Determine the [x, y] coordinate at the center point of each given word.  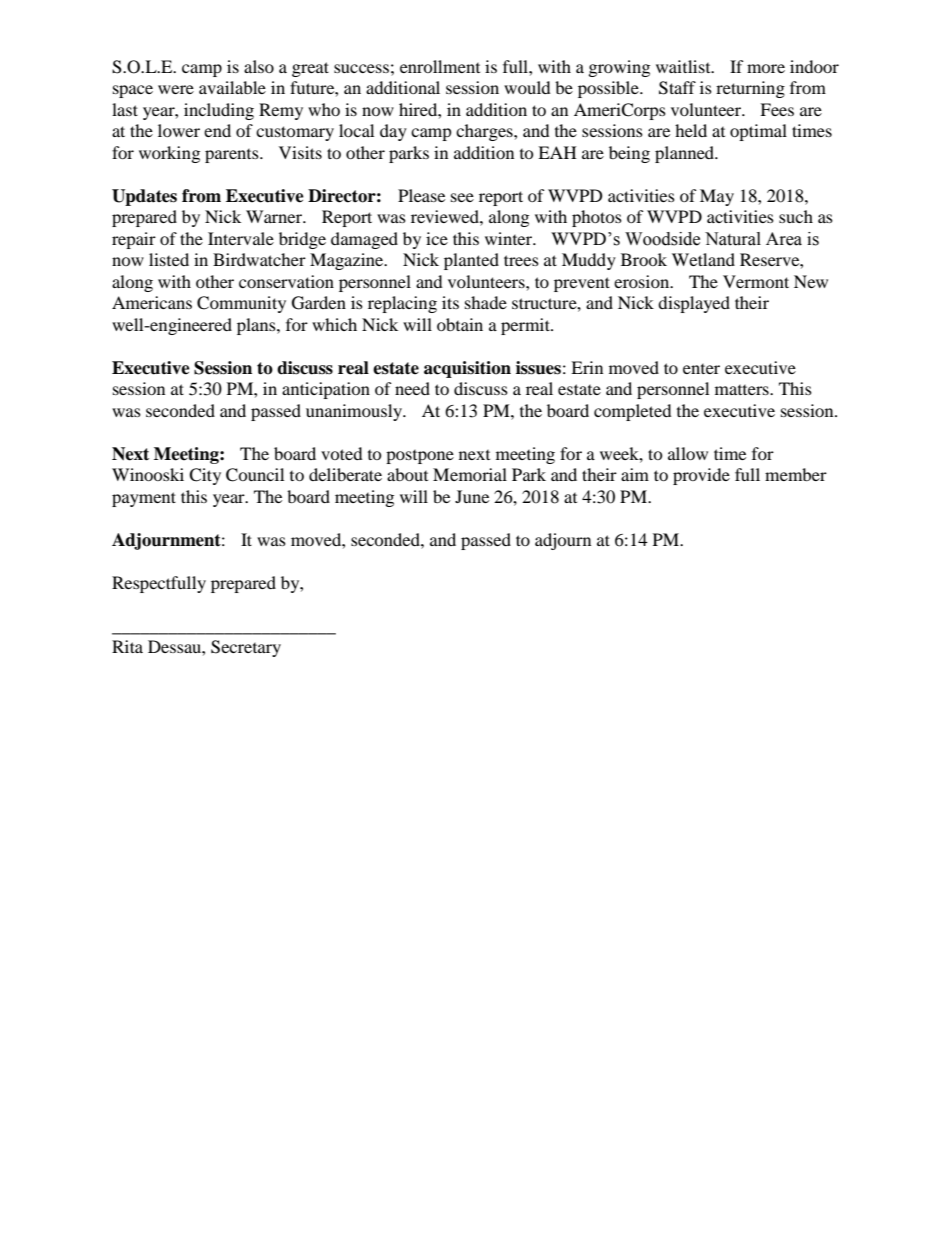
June [472, 496]
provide [701, 476]
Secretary [246, 648]
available [232, 87]
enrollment [440, 66]
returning [750, 89]
